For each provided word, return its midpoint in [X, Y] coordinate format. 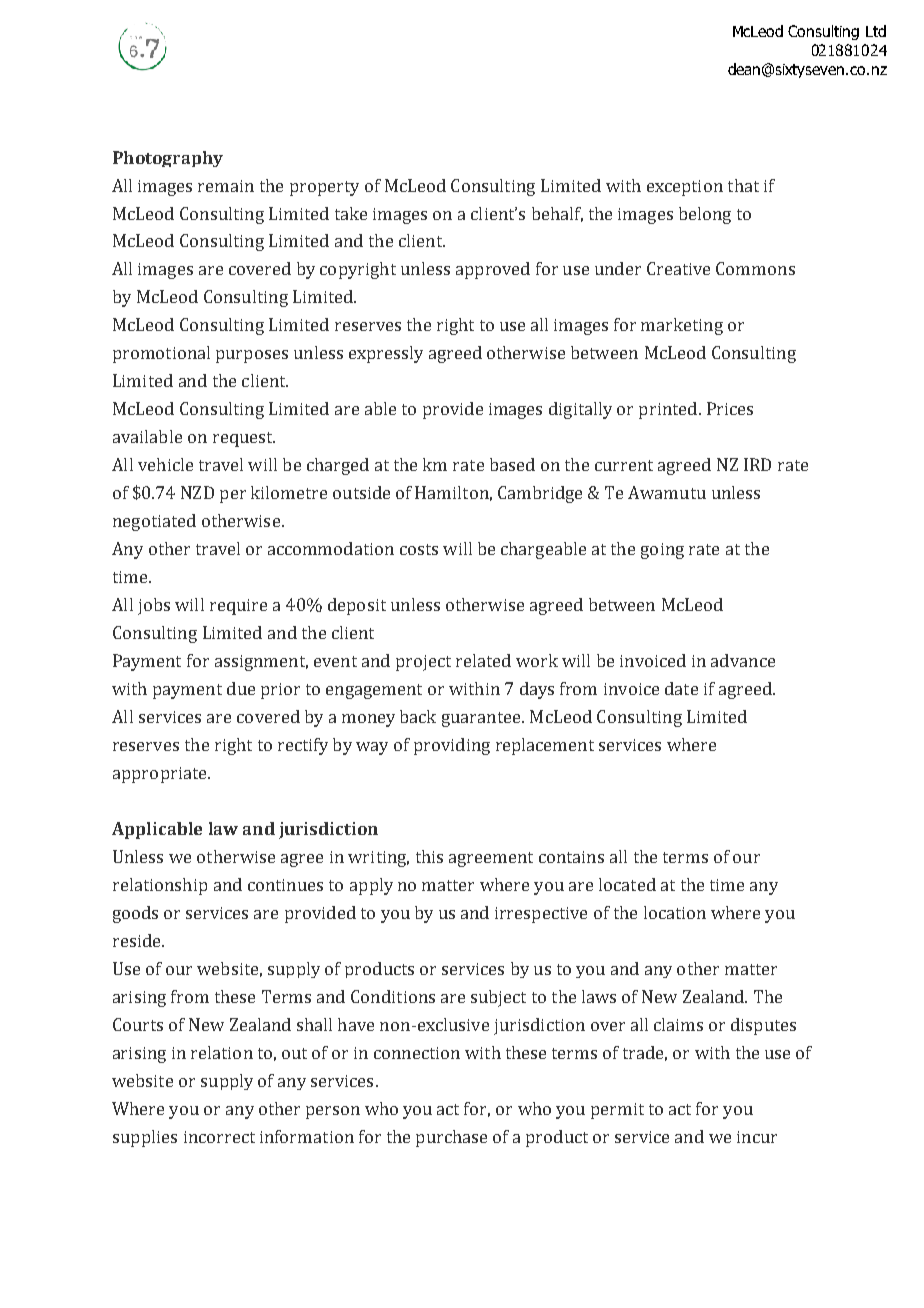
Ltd [876, 31]
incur [757, 1137]
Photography [168, 159]
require [238, 607]
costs [419, 549]
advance [743, 660]
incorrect [219, 1137]
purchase [451, 1138]
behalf [557, 214]
